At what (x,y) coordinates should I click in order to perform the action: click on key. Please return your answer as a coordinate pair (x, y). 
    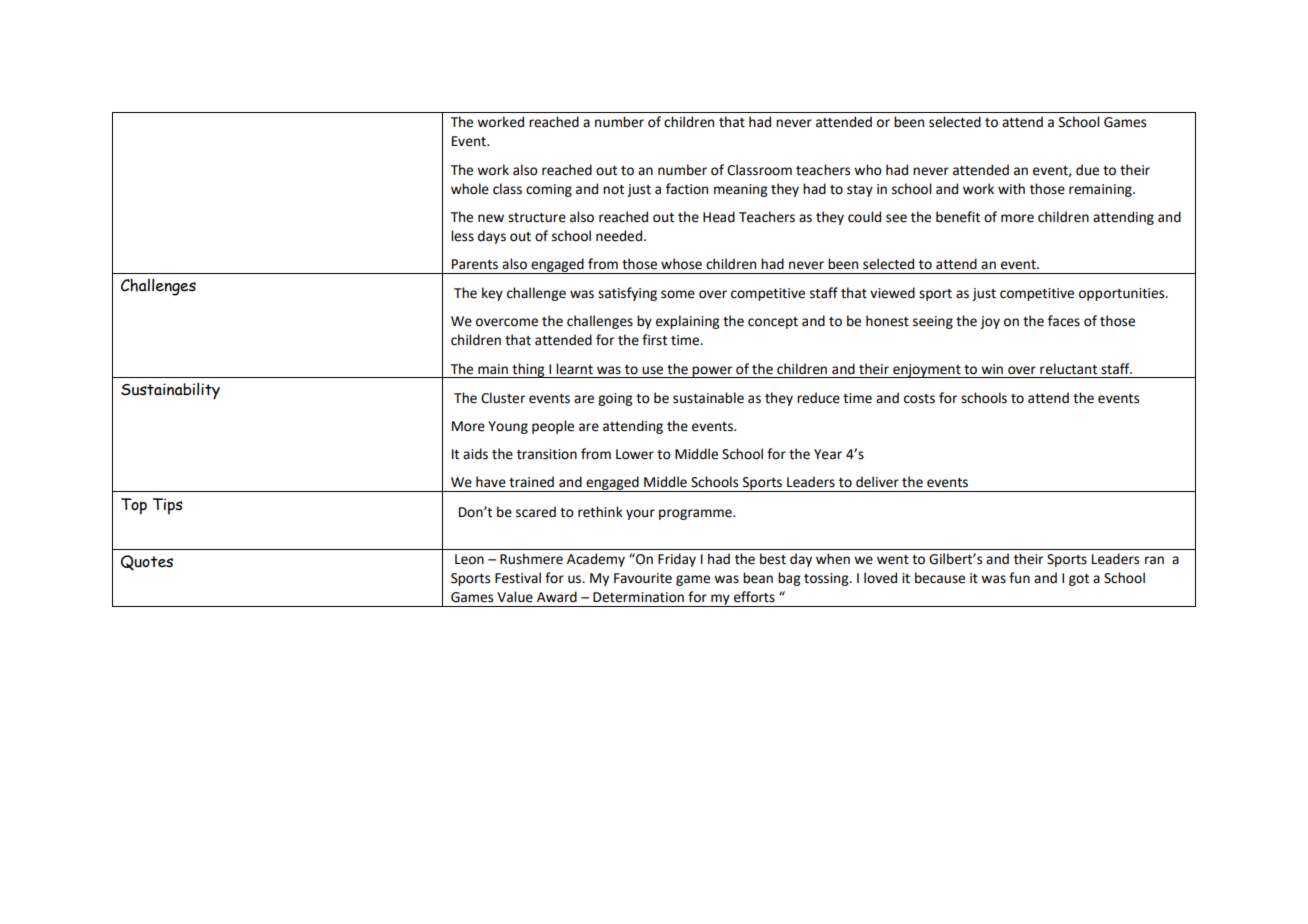
    Looking at the image, I should click on (492, 294).
